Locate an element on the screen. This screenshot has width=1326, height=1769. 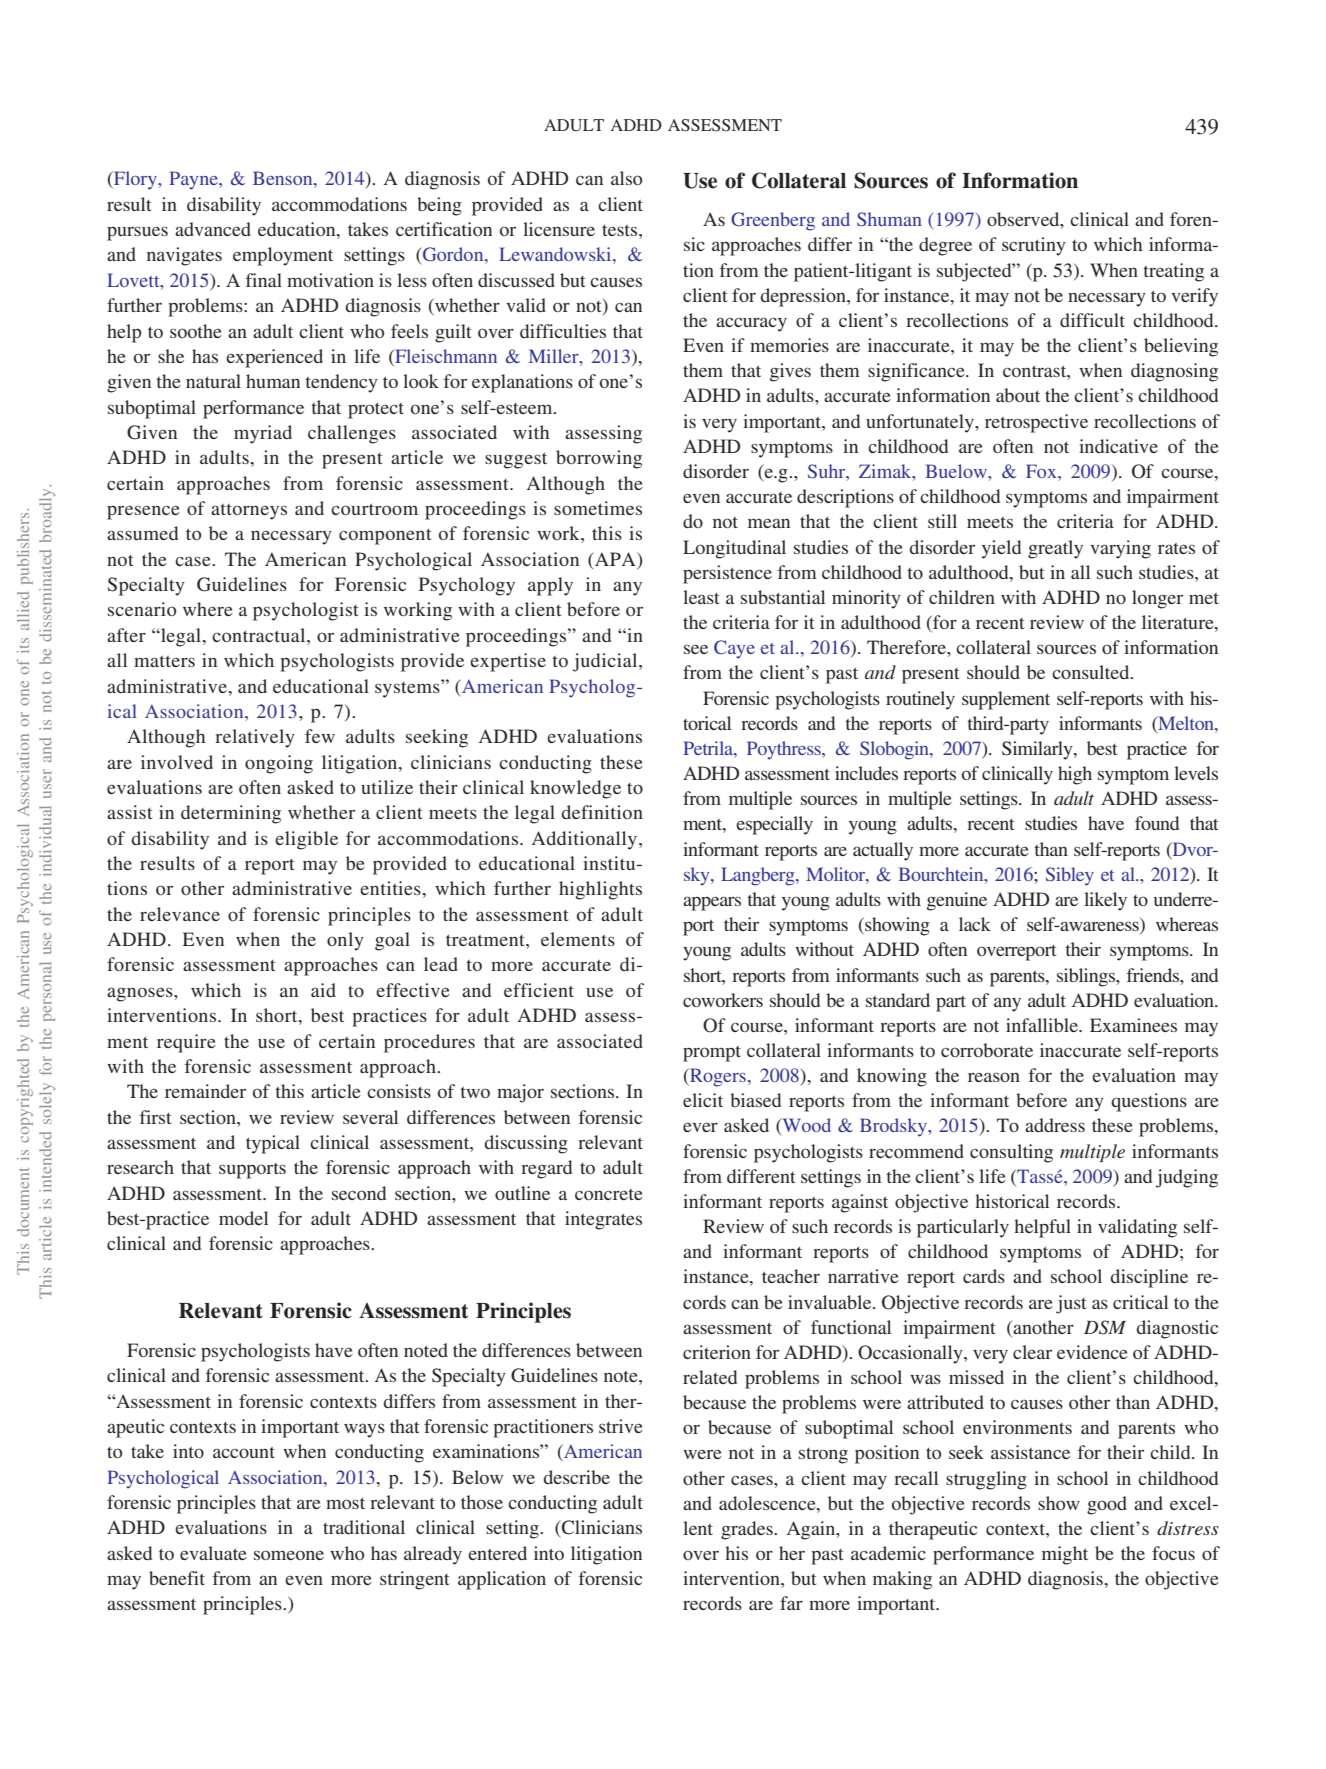
elicit is located at coordinates (703, 1100).
